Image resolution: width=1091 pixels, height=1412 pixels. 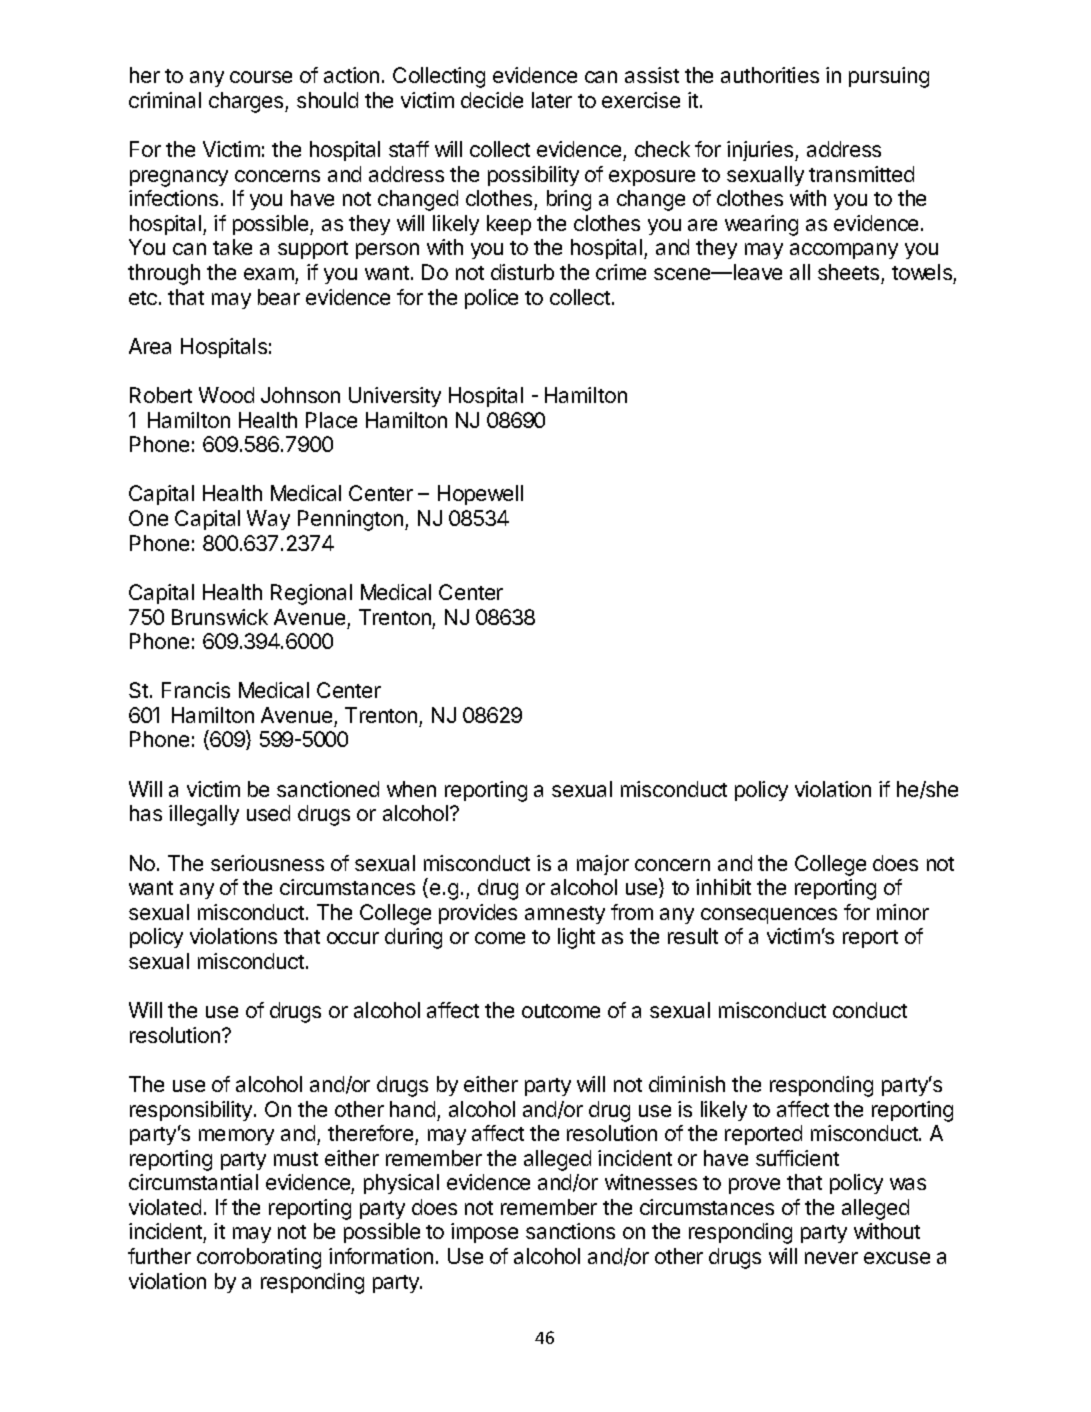 What do you see at coordinates (484, 1233) in the screenshot?
I see `impose` at bounding box center [484, 1233].
